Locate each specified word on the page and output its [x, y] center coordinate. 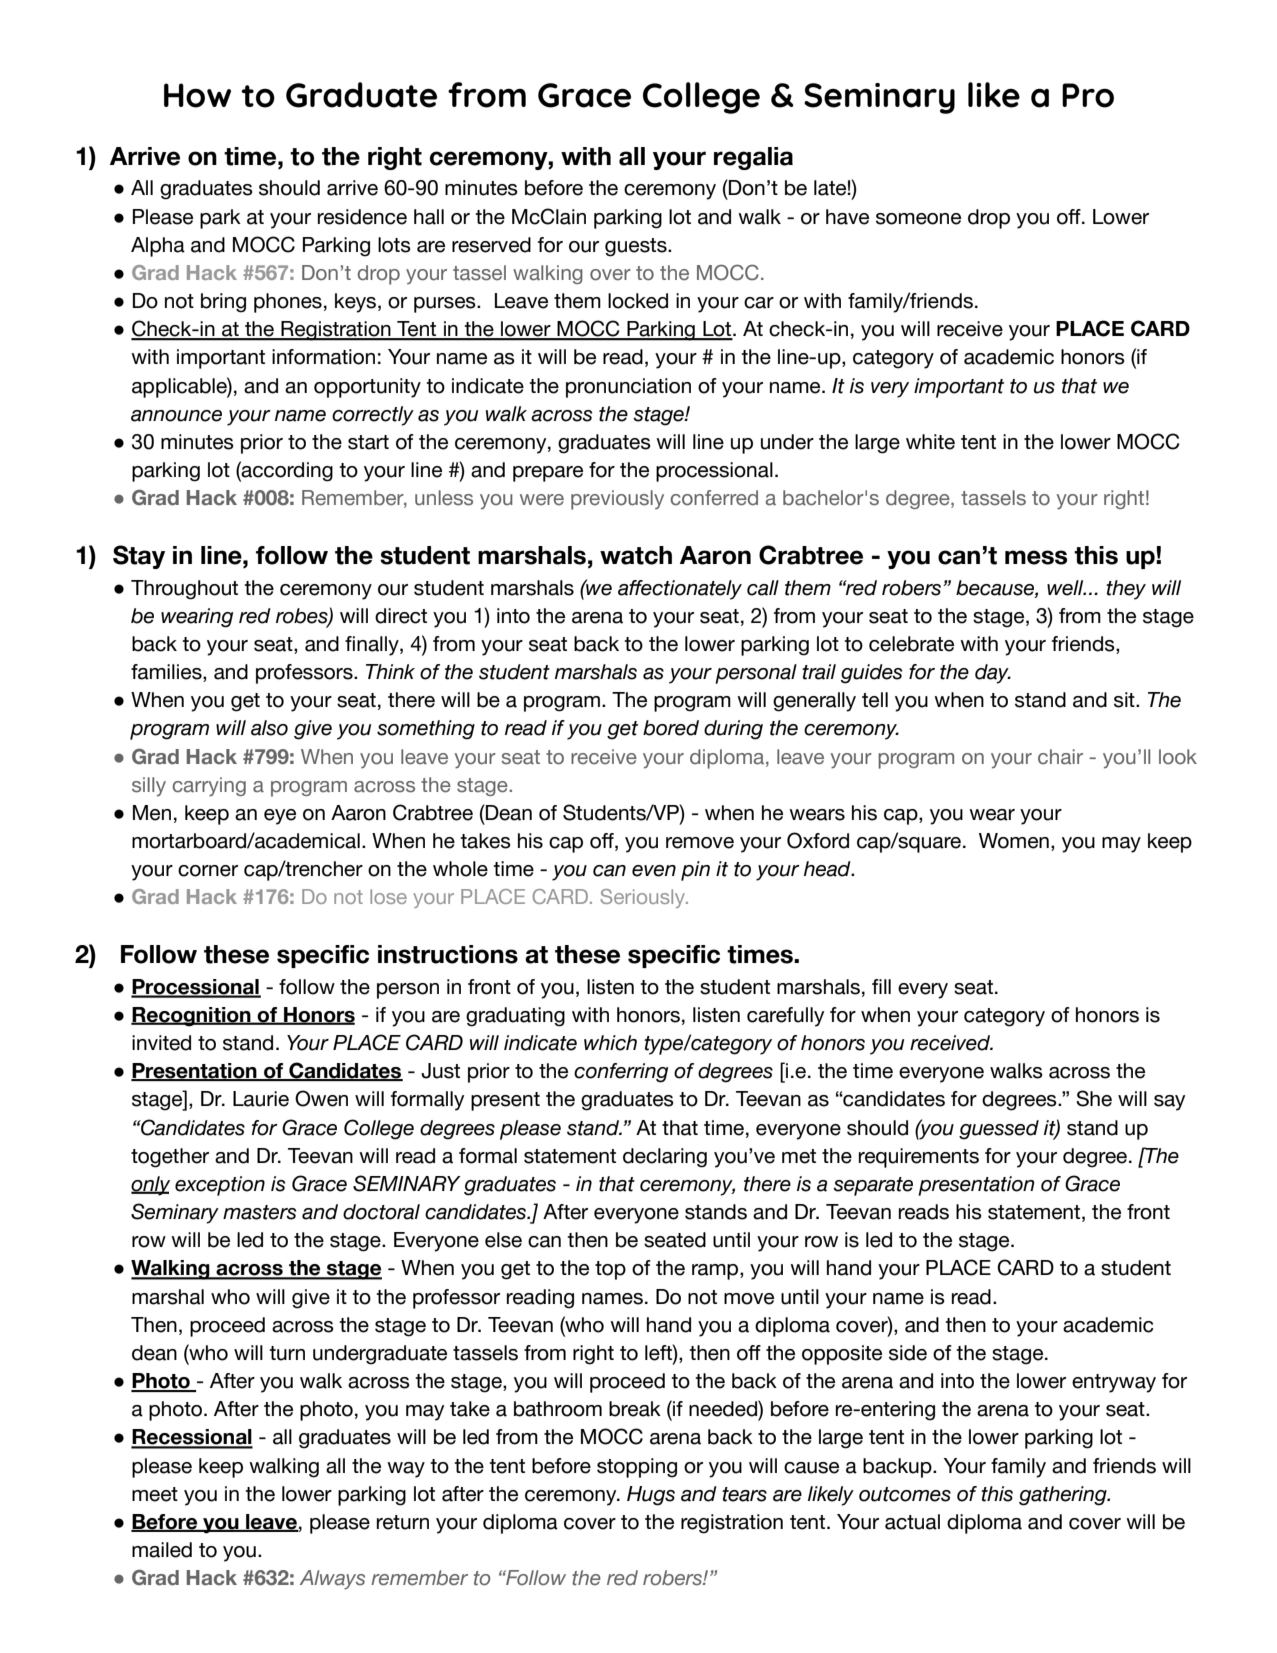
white [930, 442]
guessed [999, 1130]
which [610, 1043]
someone [918, 219]
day [993, 674]
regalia [753, 158]
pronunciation [628, 388]
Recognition [192, 1017]
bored [671, 728]
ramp [716, 1272]
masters [259, 1212]
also [269, 728]
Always [332, 1579]
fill [881, 986]
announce [176, 416]
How [197, 95]
